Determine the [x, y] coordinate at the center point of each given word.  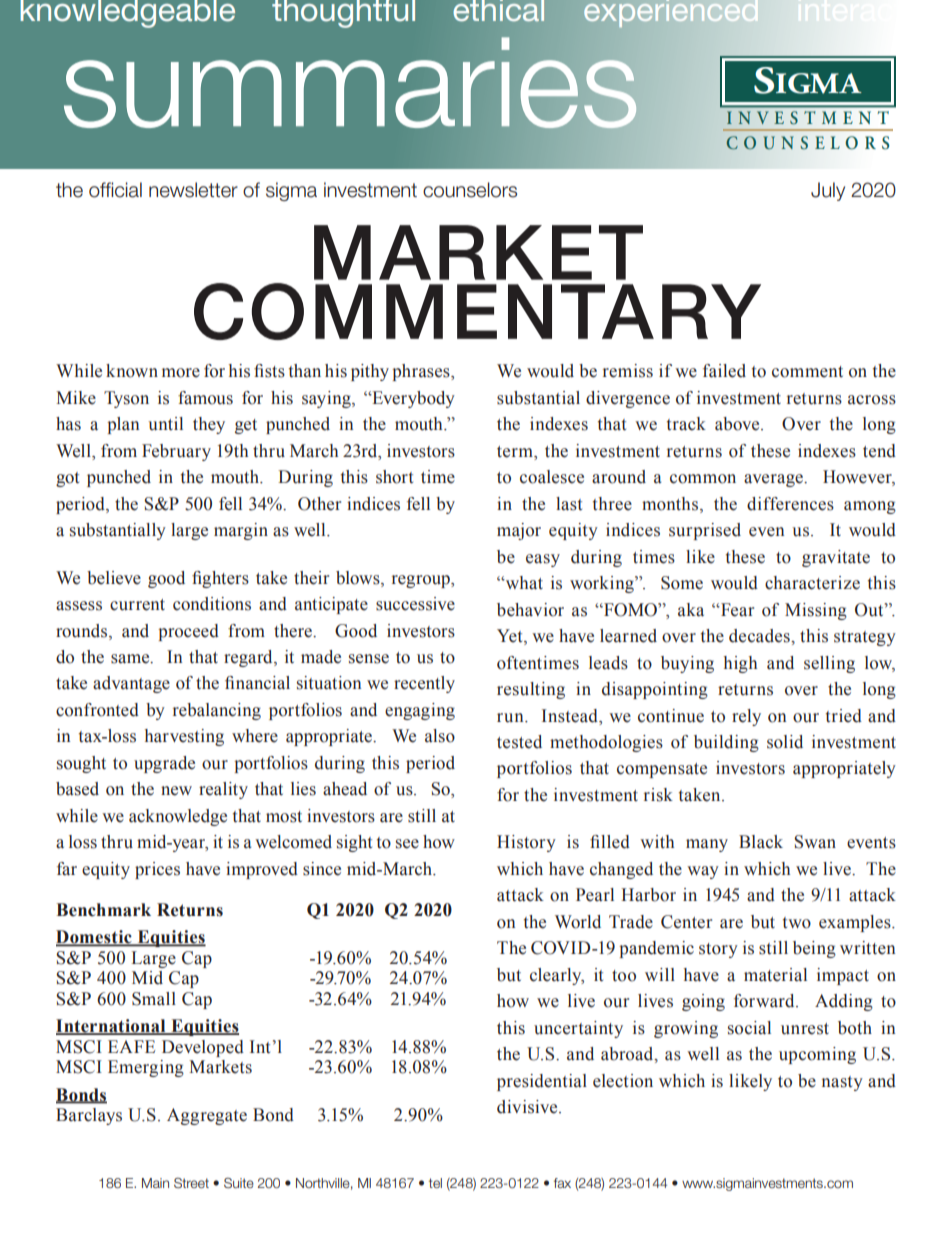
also [440, 736]
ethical [499, 11]
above [738, 424]
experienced [671, 13]
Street [191, 1183]
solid [785, 742]
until [165, 424]
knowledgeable [127, 14]
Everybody [412, 399]
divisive [528, 1107]
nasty [842, 1083]
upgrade [164, 764]
